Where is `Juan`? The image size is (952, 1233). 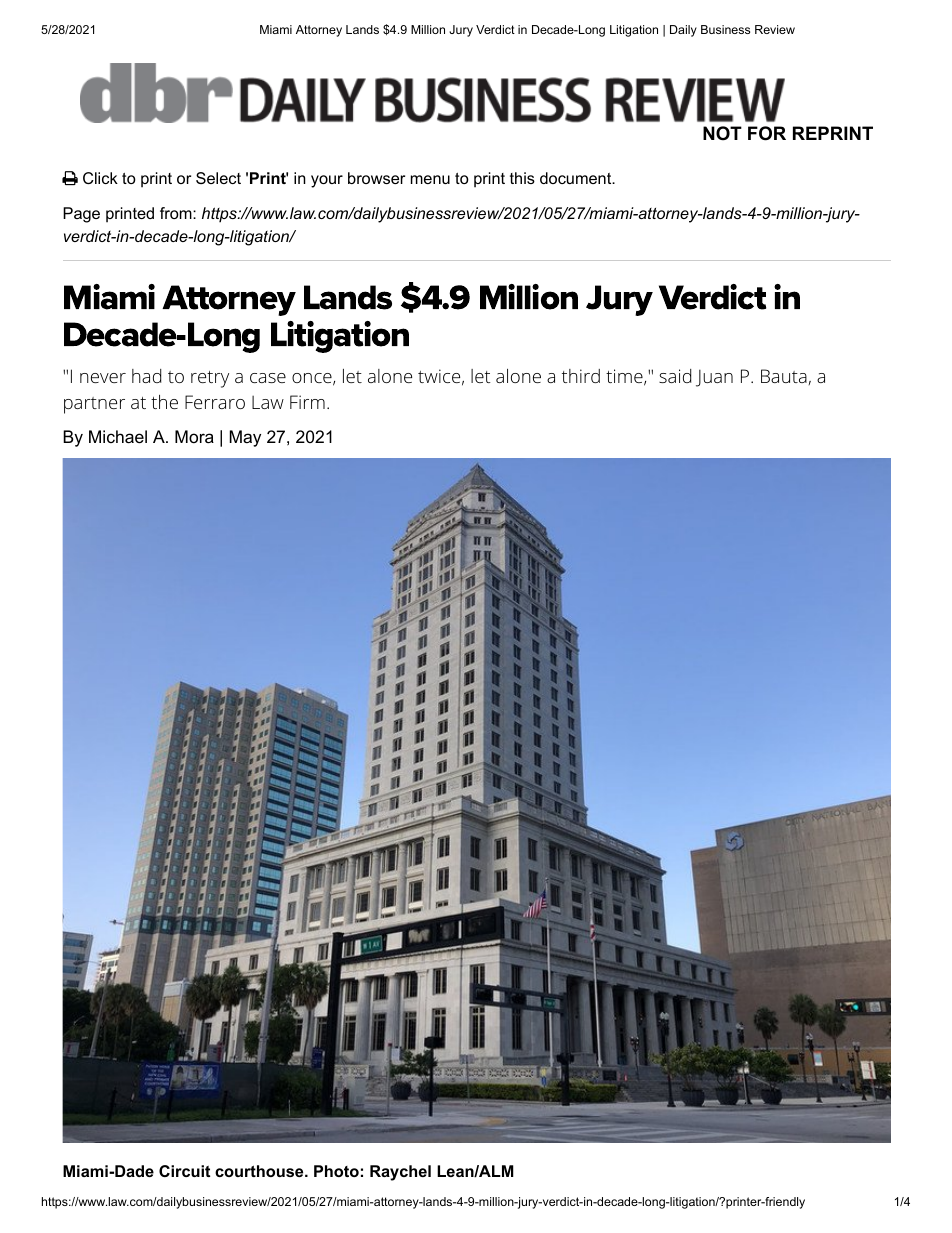 Juan is located at coordinates (714, 378).
